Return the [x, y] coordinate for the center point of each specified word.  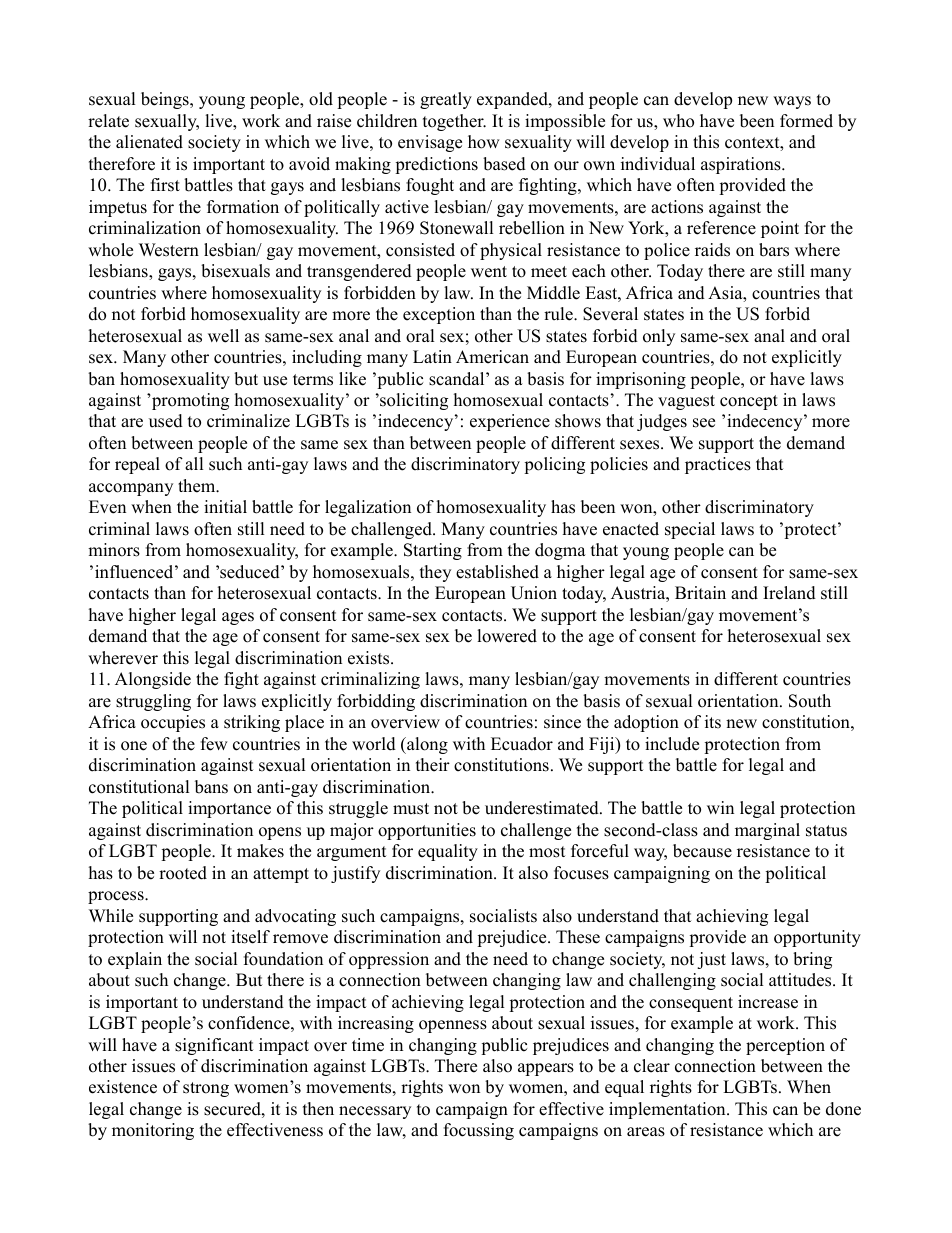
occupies [173, 723]
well [223, 336]
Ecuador [522, 744]
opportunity [817, 938]
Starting [433, 551]
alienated [149, 142]
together [454, 122]
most [547, 852]
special [690, 530]
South [810, 701]
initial [225, 506]
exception [439, 315]
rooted [183, 873]
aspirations [742, 165]
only [659, 337]
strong [206, 1089]
